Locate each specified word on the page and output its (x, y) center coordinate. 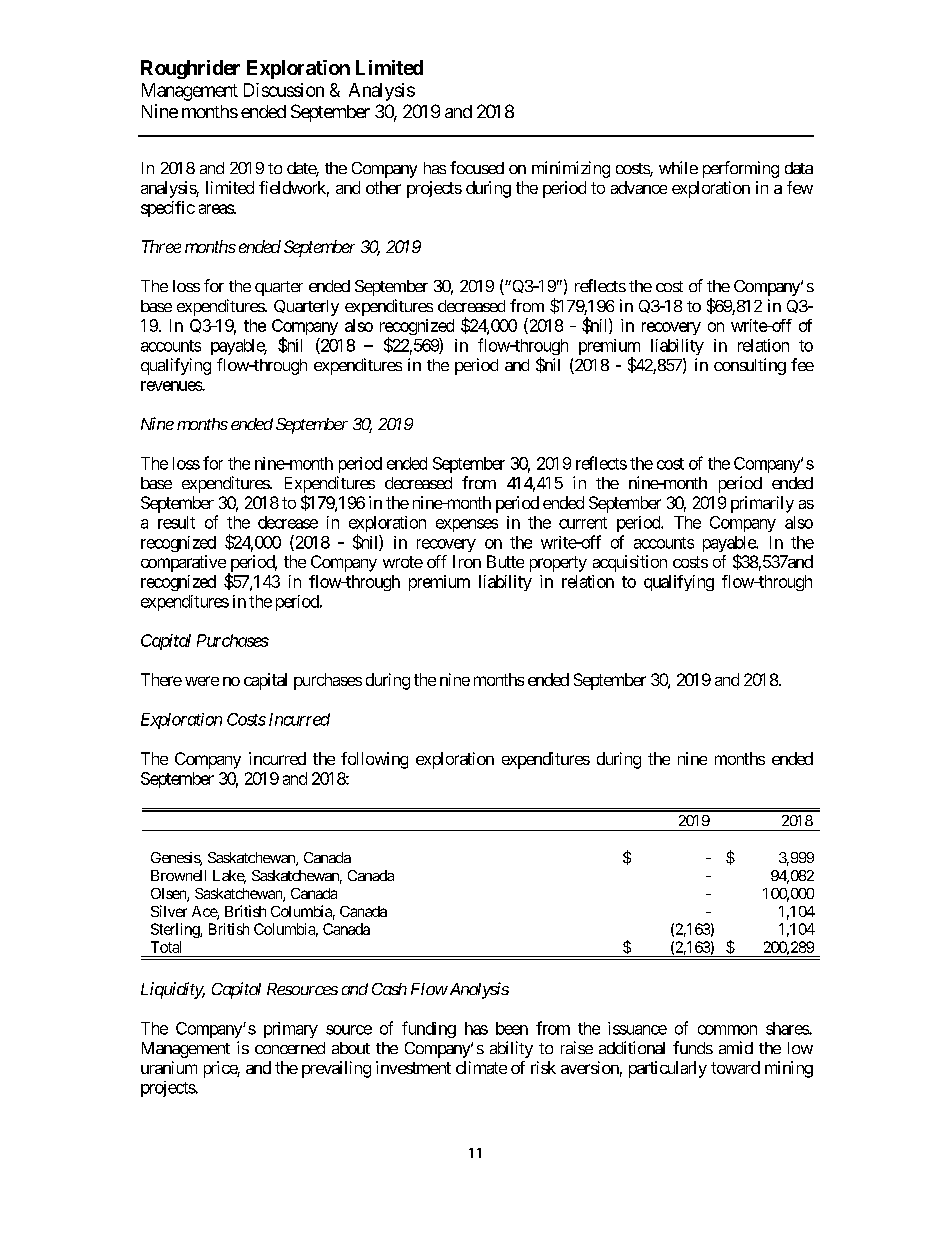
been (512, 1028)
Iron (467, 561)
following (374, 760)
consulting (750, 366)
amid (736, 1047)
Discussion (284, 90)
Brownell (178, 875)
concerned (290, 1048)
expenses (467, 525)
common (727, 1030)
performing (741, 169)
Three (161, 246)
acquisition (630, 563)
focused (477, 167)
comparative (183, 563)
